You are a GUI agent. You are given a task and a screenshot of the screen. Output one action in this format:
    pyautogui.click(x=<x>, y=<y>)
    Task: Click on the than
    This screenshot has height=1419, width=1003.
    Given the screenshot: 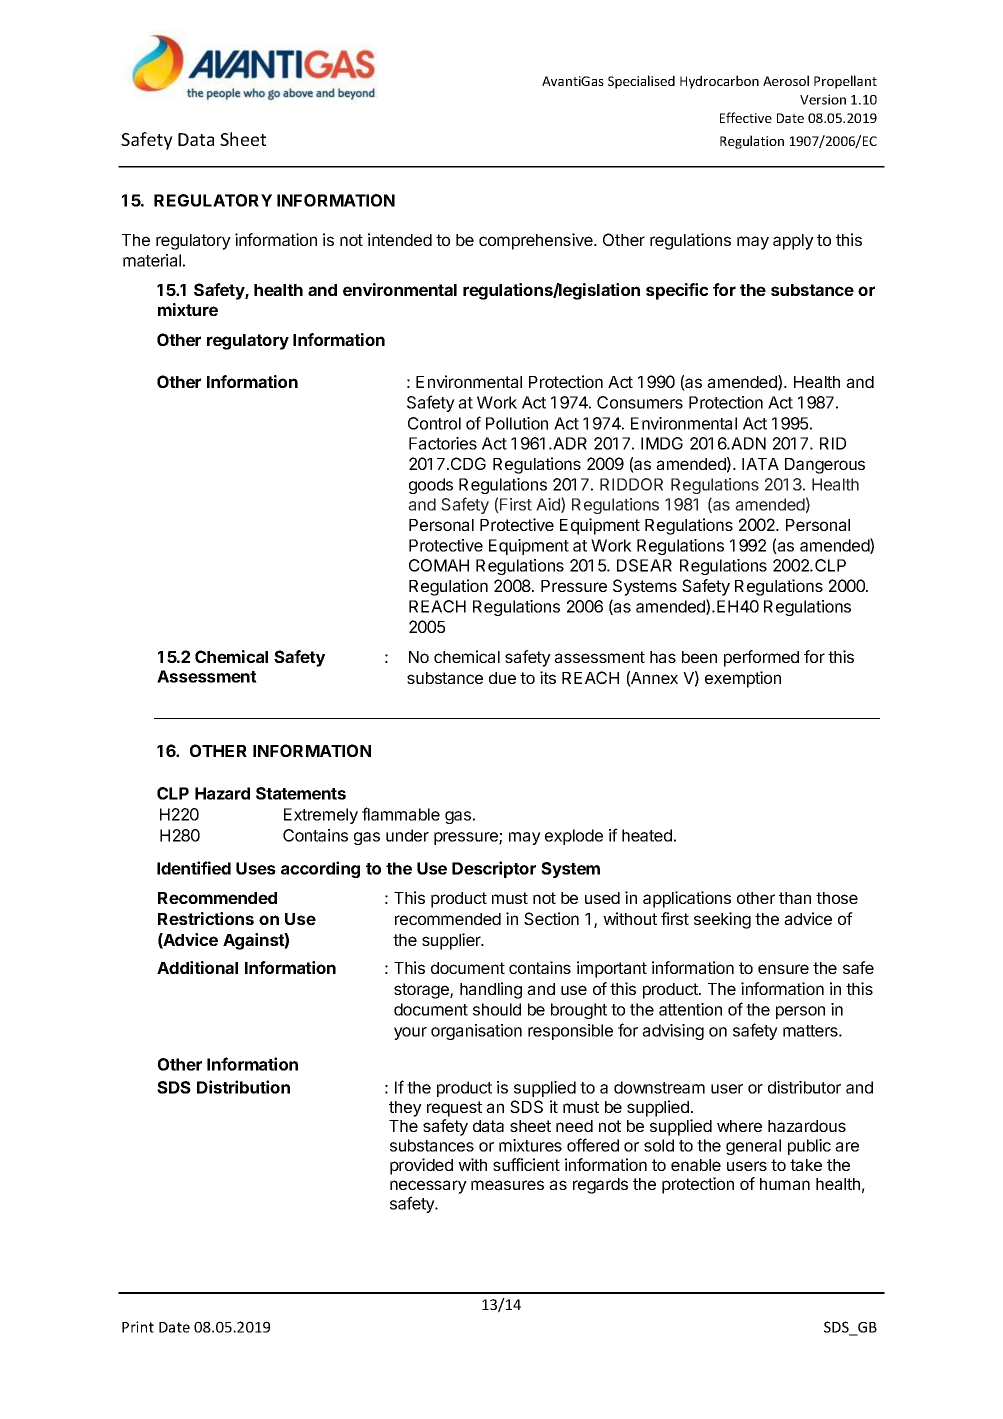 What is the action you would take?
    pyautogui.click(x=795, y=898)
